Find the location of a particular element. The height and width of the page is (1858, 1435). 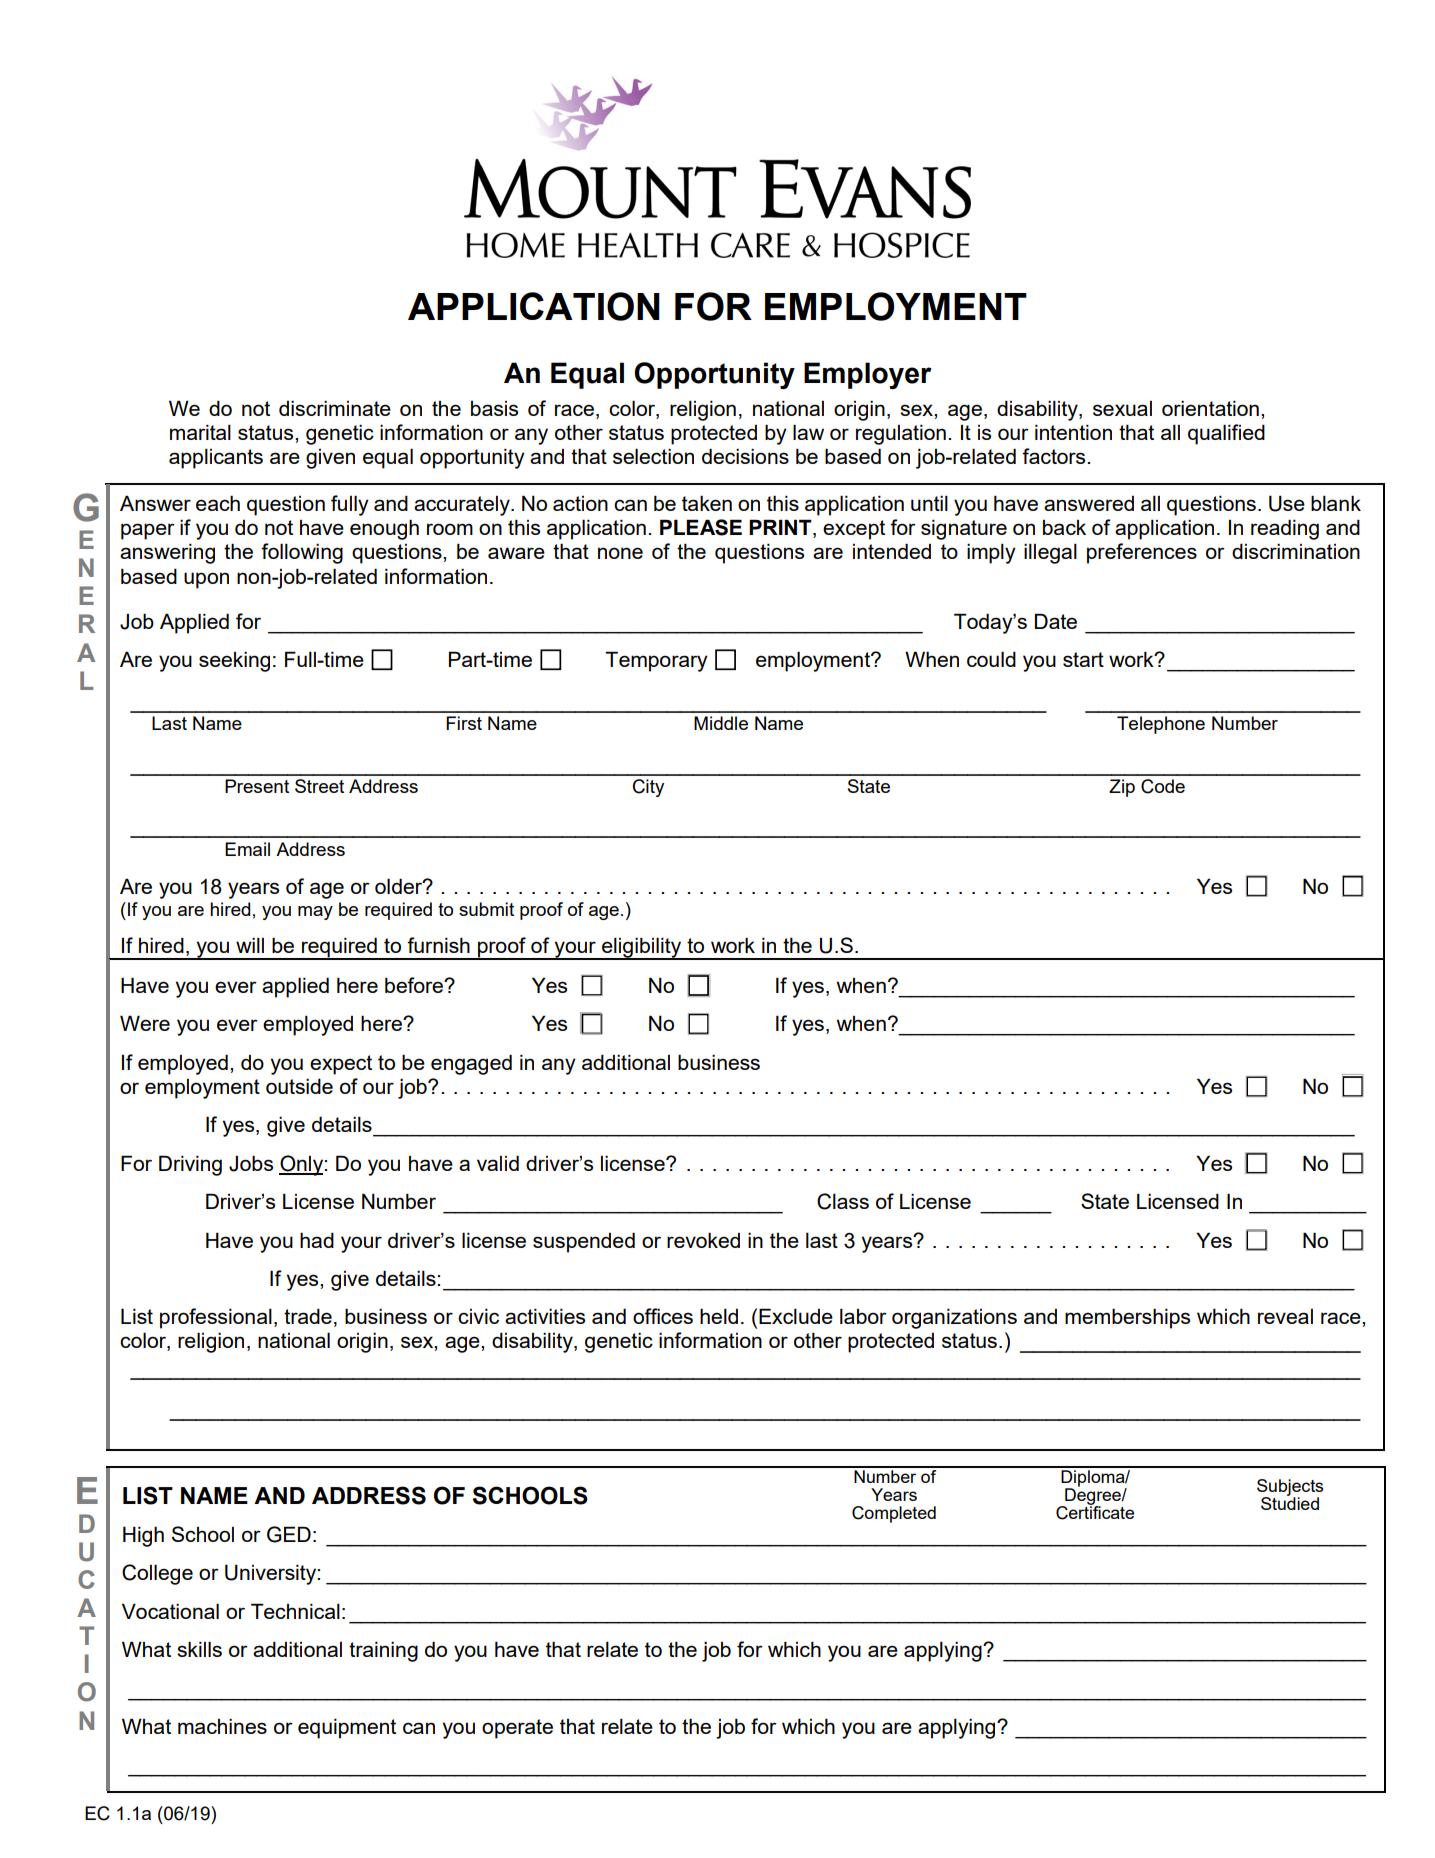

Certificate is located at coordinates (1095, 1512).
